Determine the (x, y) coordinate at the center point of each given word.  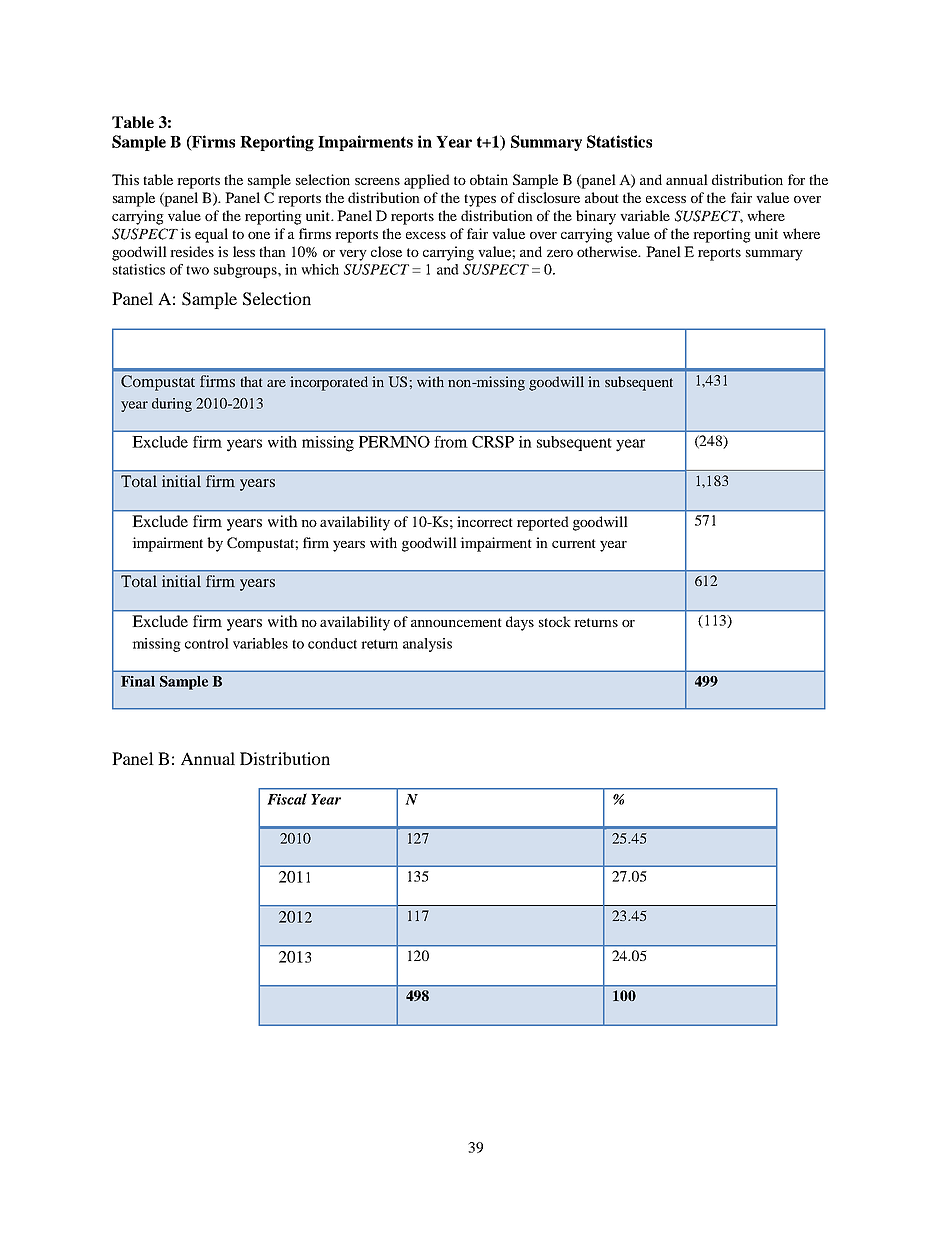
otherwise (608, 251)
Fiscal (287, 799)
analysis (427, 645)
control (207, 643)
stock (555, 621)
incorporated (329, 383)
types (480, 200)
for (796, 179)
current (574, 543)
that (251, 381)
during (172, 405)
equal (211, 235)
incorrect (485, 521)
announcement (456, 622)
